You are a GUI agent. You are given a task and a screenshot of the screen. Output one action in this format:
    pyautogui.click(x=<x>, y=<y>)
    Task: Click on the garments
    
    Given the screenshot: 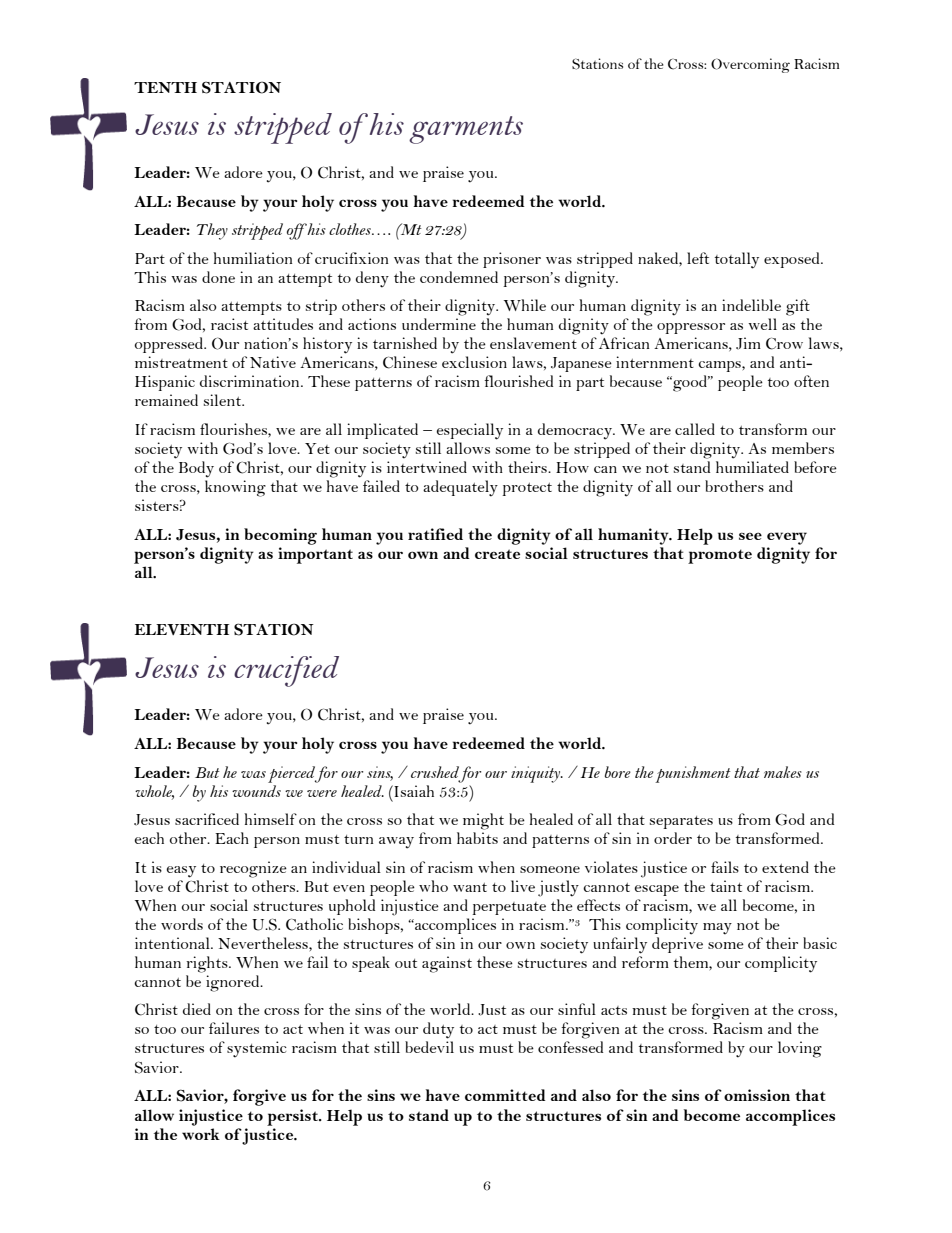 What is the action you would take?
    pyautogui.click(x=466, y=130)
